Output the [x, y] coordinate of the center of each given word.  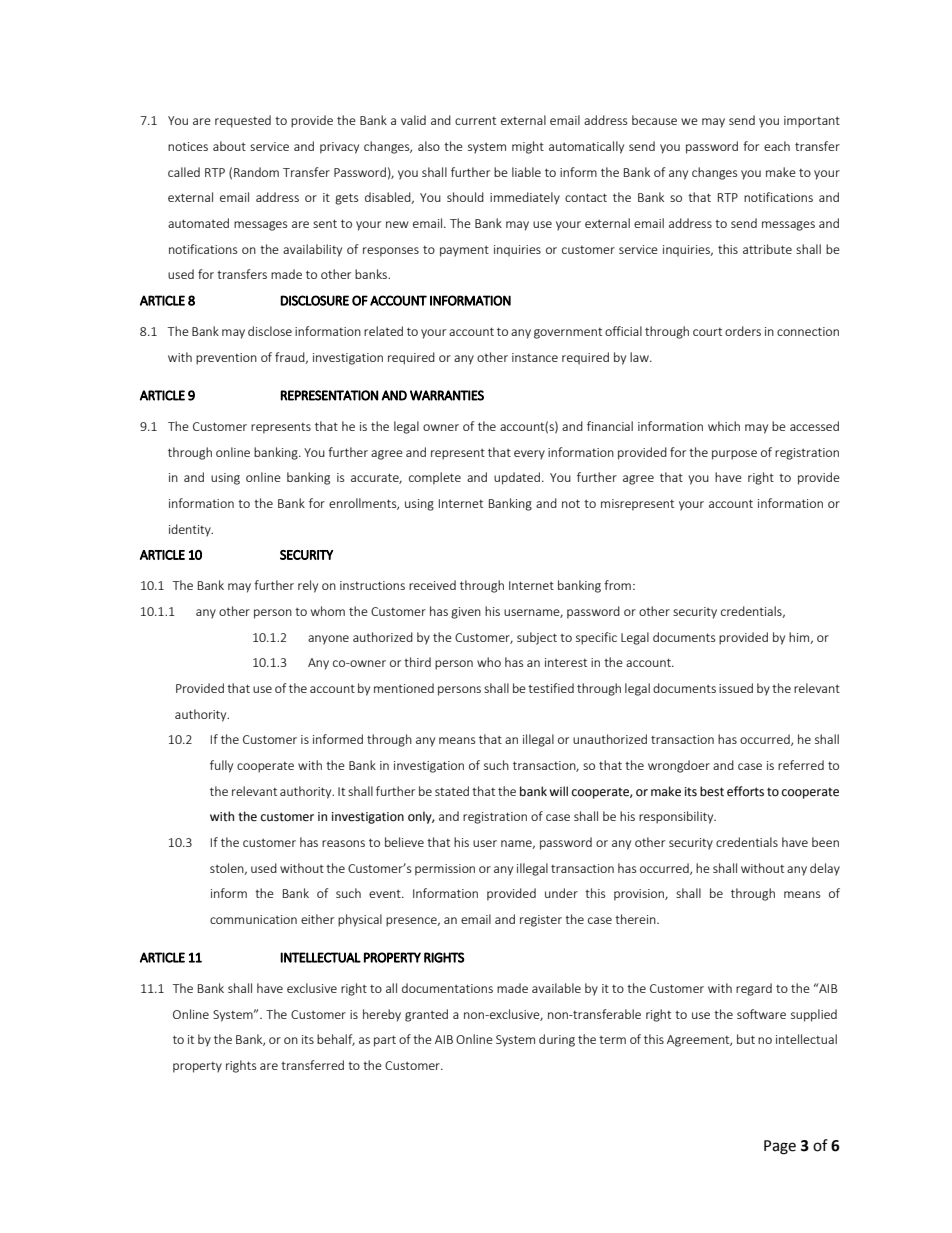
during [557, 1040]
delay [825, 869]
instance [535, 357]
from [617, 585]
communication [253, 919]
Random [256, 172]
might [528, 147]
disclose [270, 331]
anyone [328, 640]
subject [537, 638]
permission [445, 870]
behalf [336, 1040]
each [777, 146]
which [724, 426]
